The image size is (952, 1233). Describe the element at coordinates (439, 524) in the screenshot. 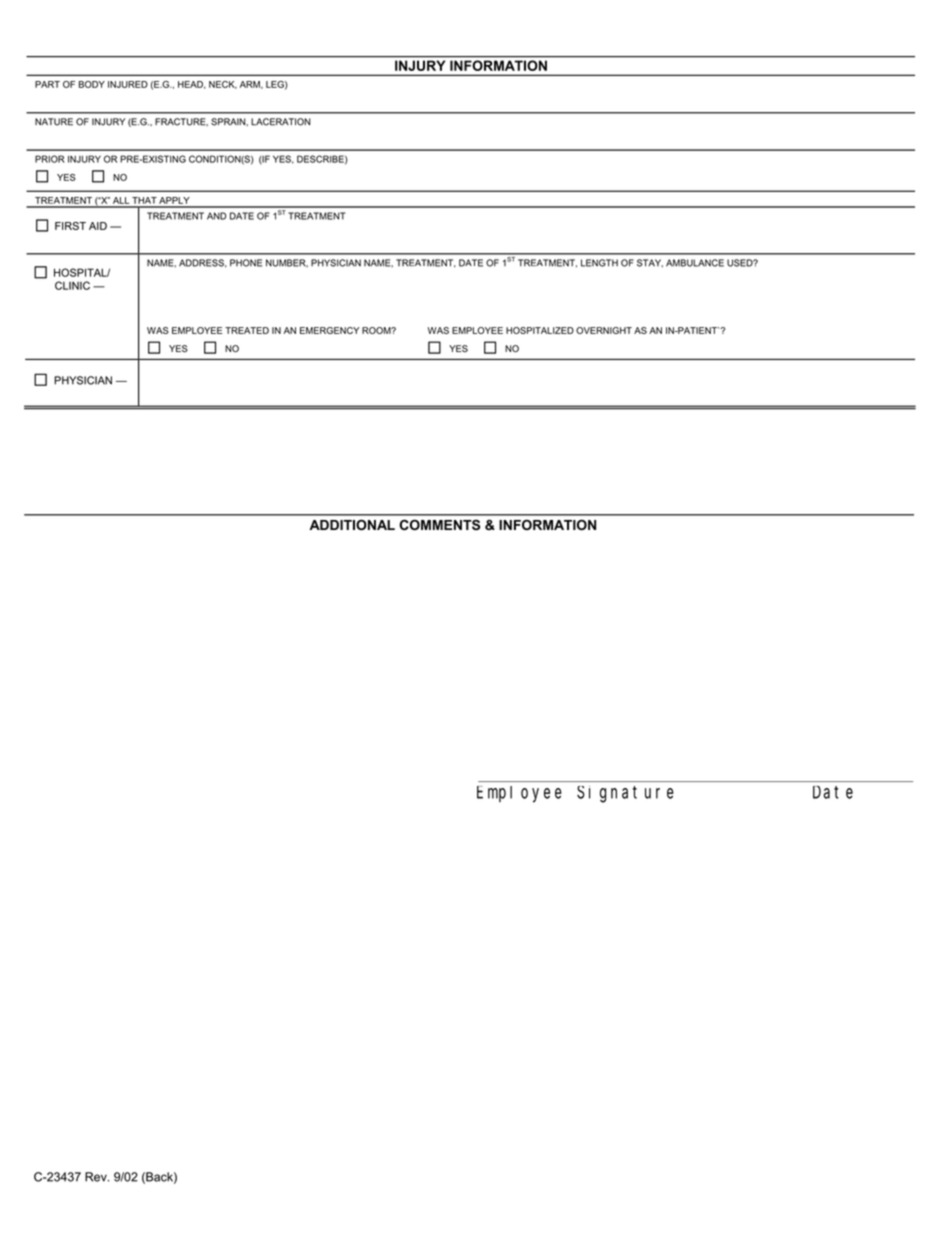

I see `COMMENTS` at that location.
